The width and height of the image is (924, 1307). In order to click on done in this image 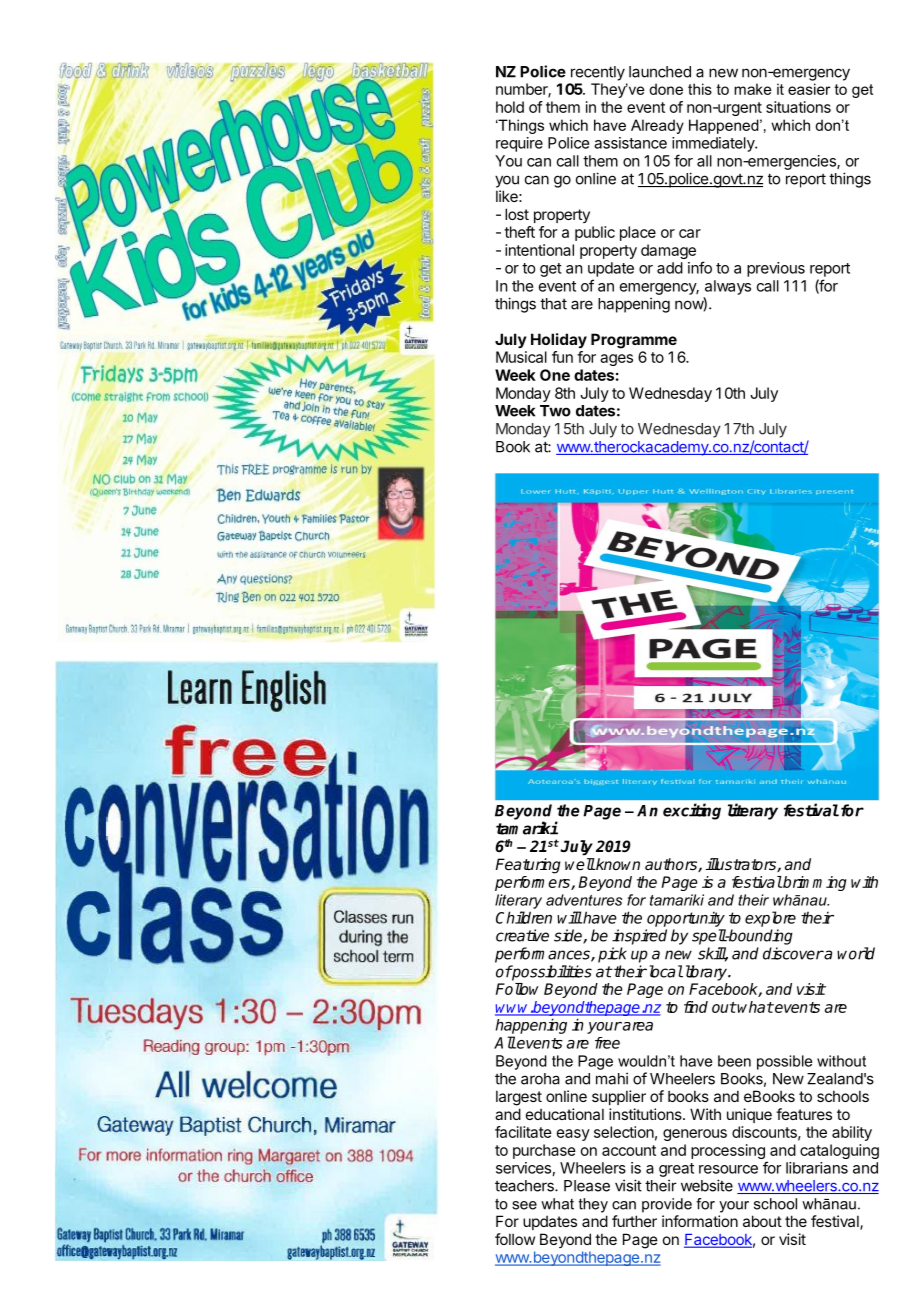, I will do `click(666, 89)`.
